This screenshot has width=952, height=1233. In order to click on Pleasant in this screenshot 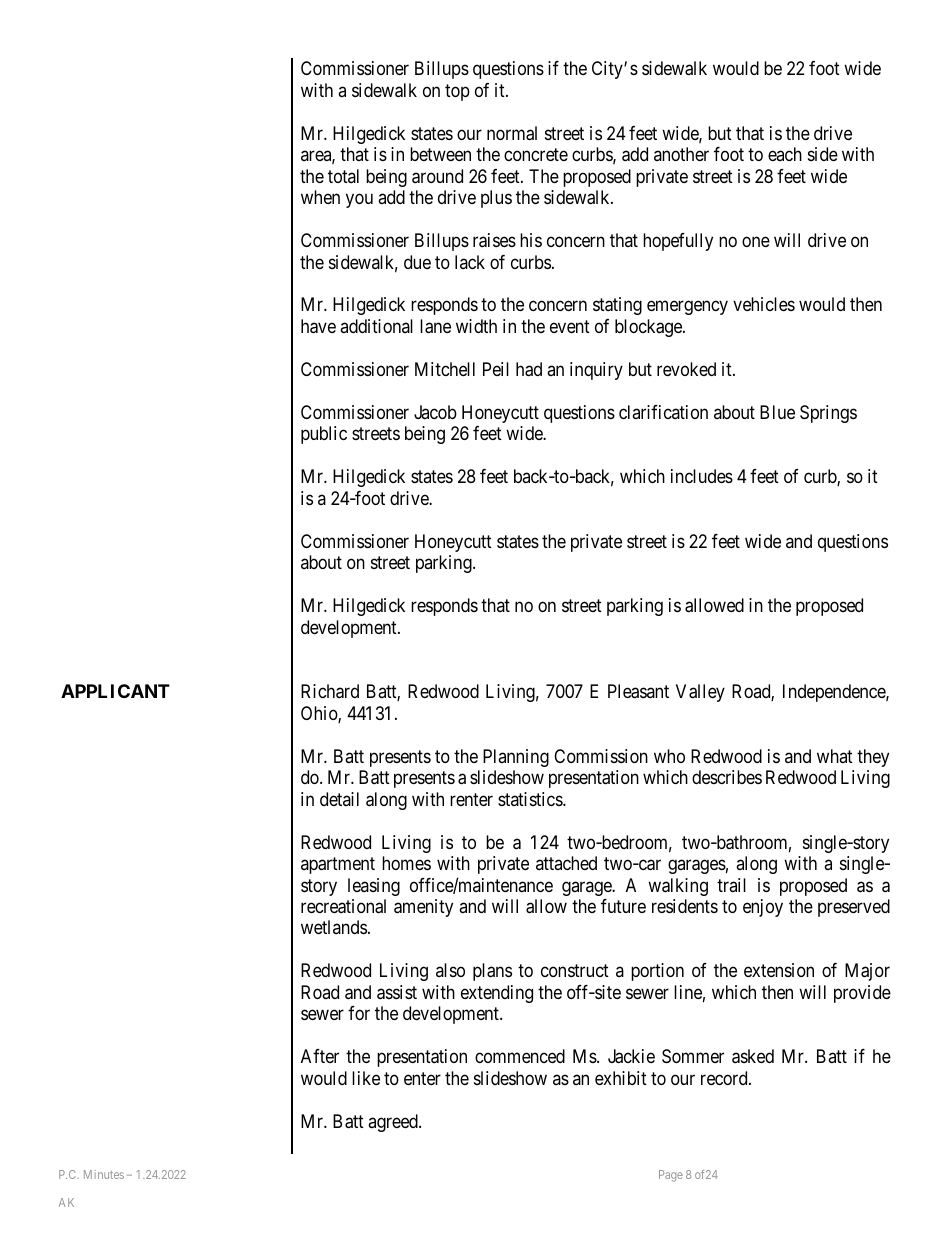, I will do `click(638, 691)`.
